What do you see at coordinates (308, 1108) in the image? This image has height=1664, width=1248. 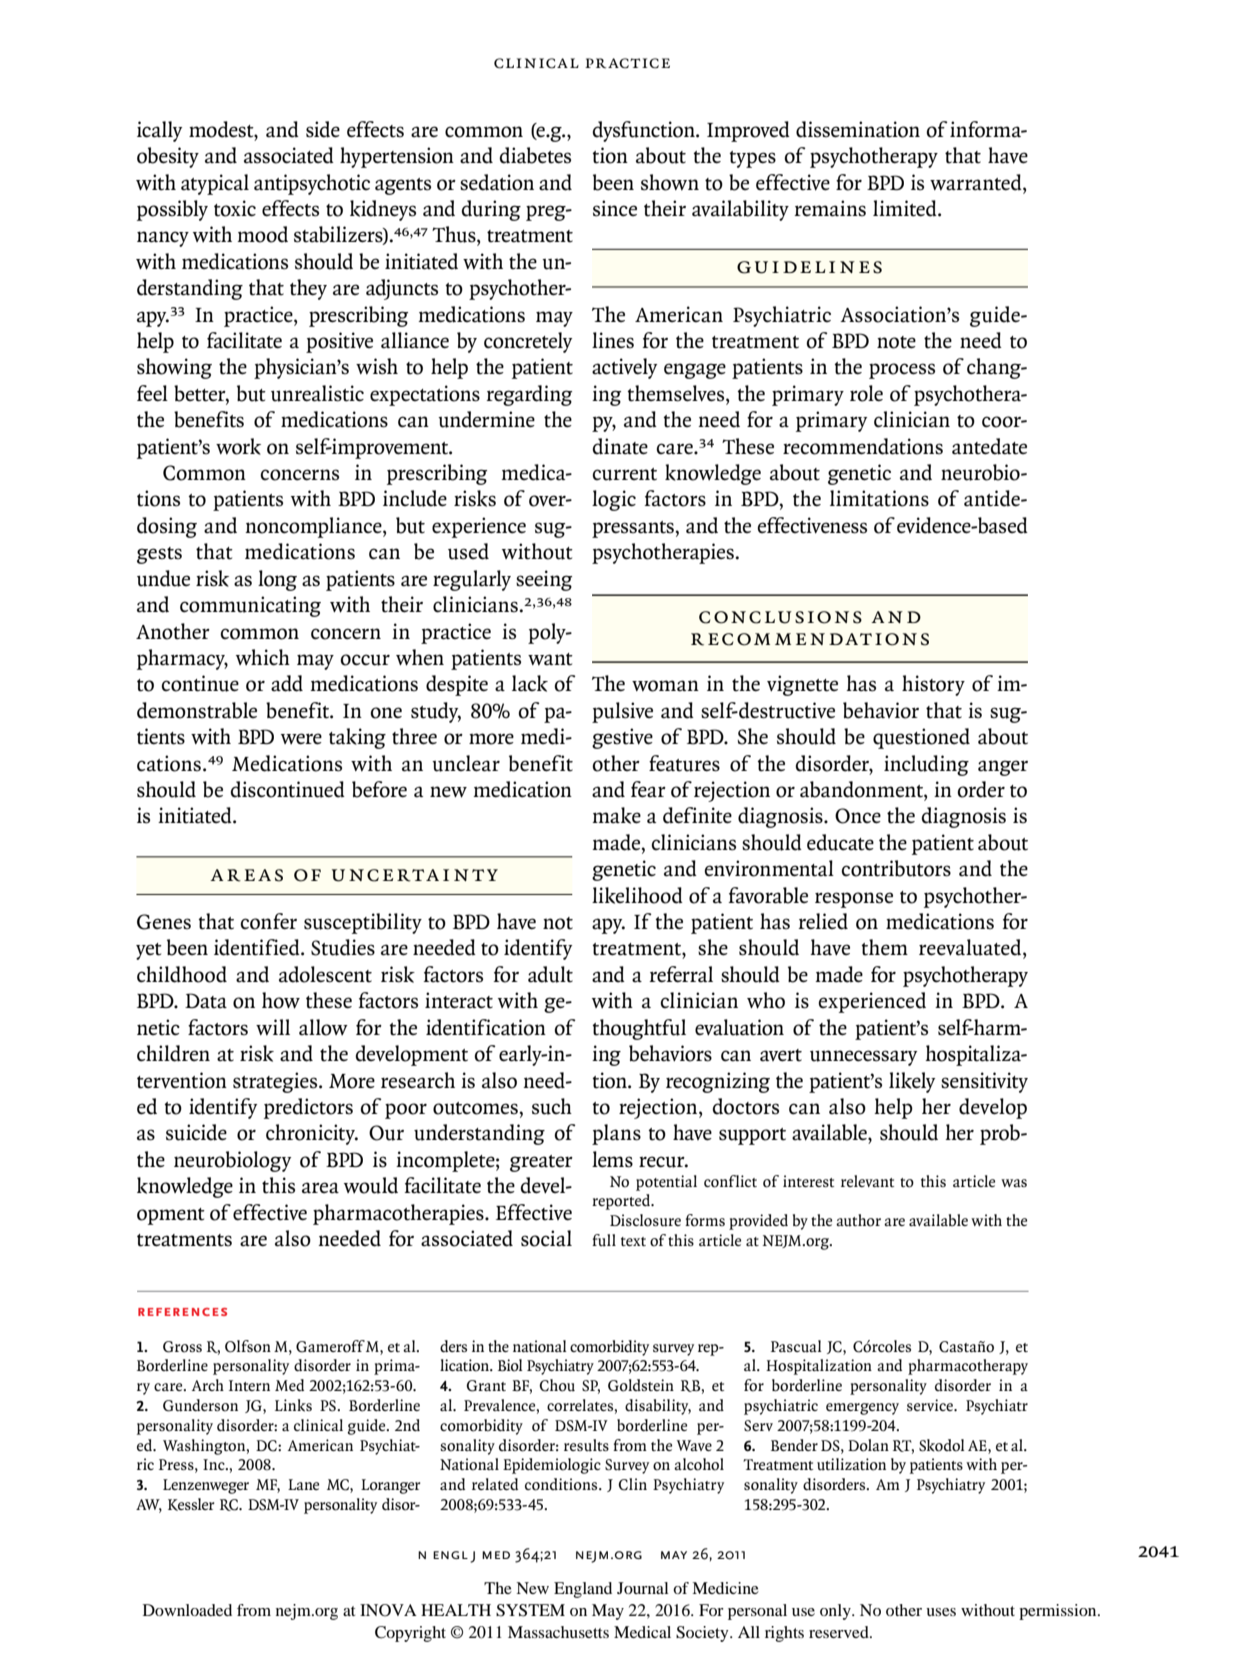 I see `predictors` at bounding box center [308, 1108].
